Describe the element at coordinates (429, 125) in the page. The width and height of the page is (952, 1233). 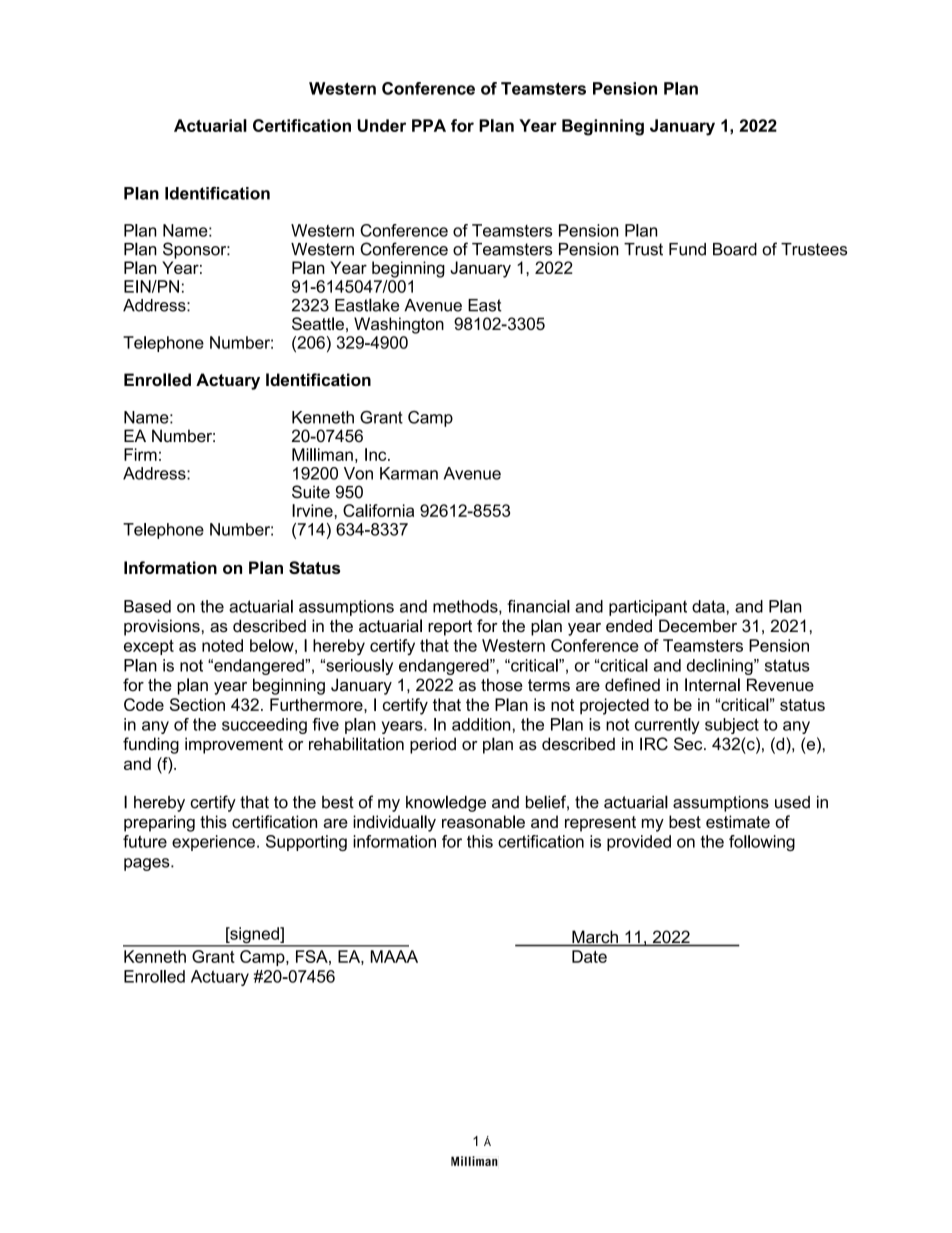
I see `PPA` at that location.
